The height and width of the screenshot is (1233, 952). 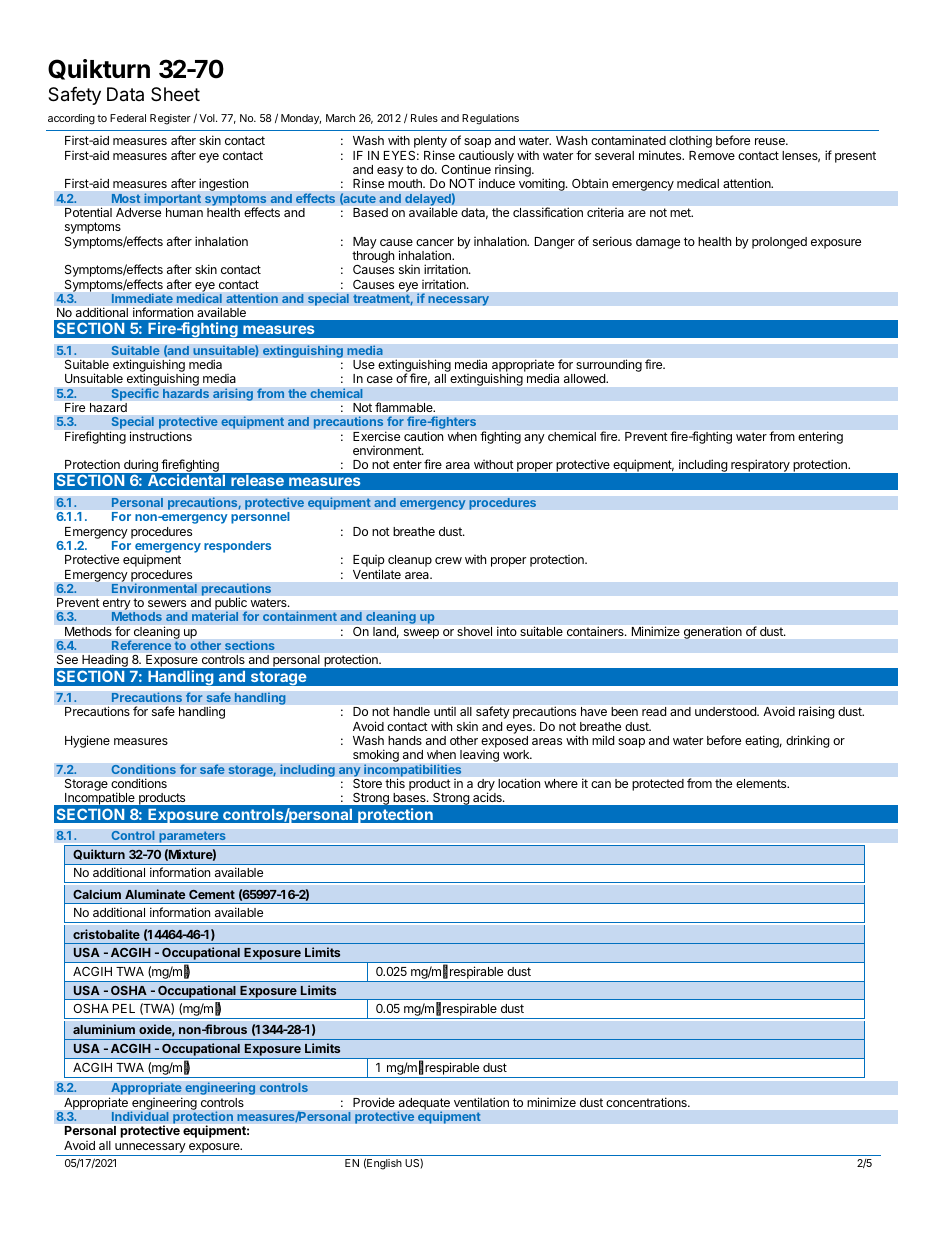 I want to click on parameters, so click(x=192, y=837).
